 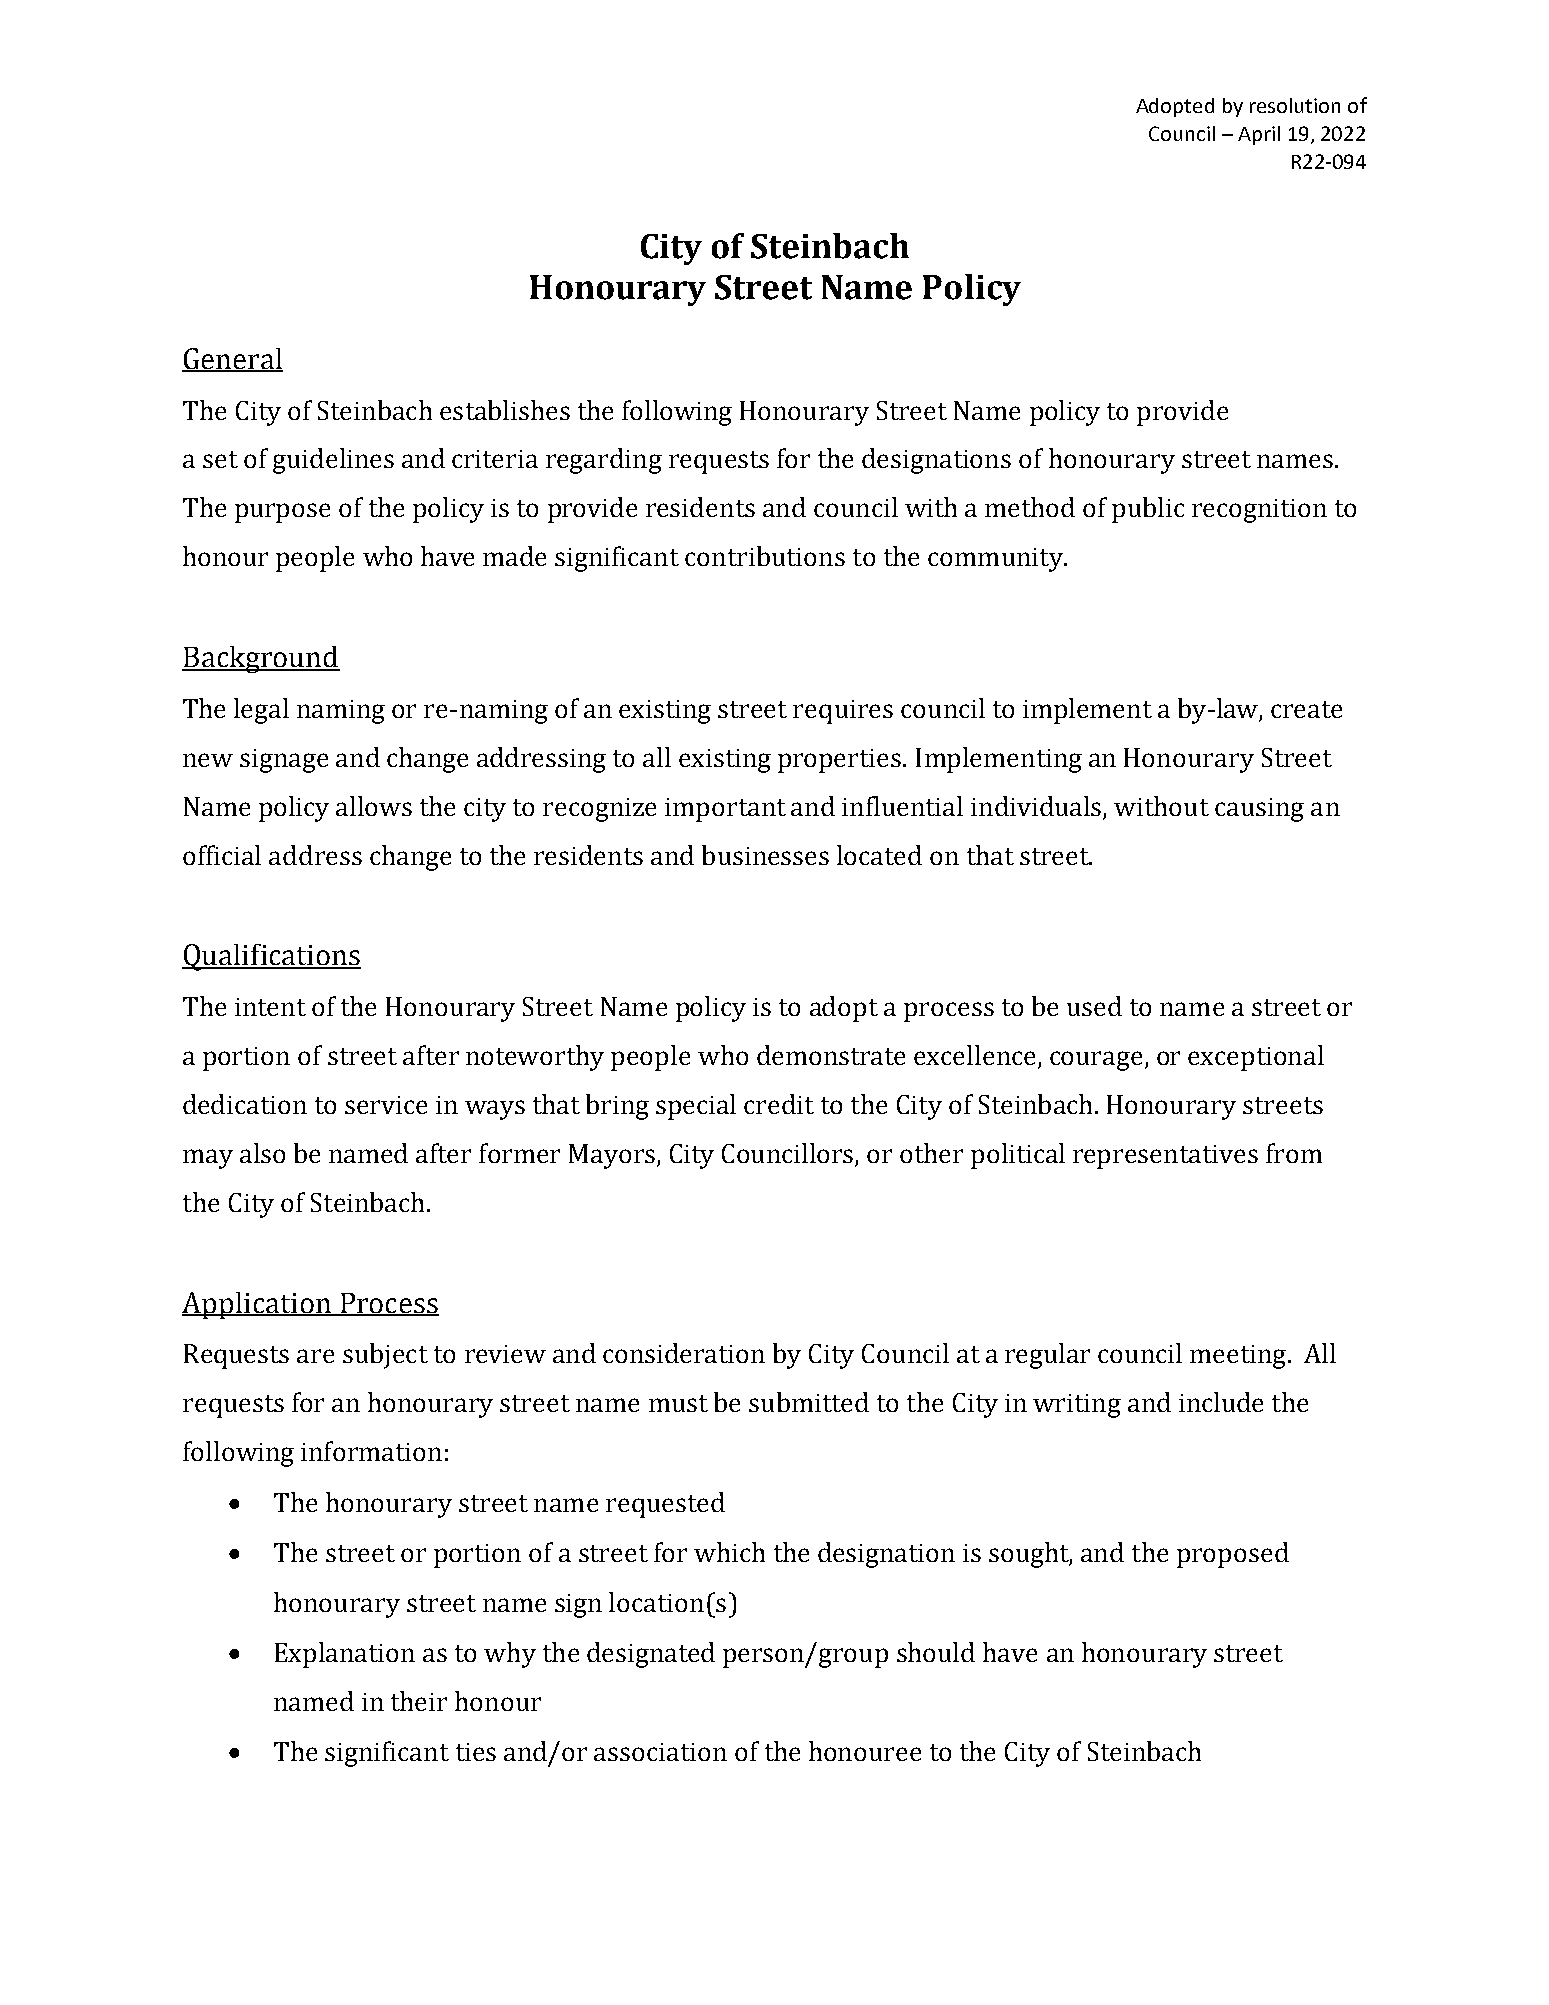 What do you see at coordinates (779, 1104) in the document?
I see `credit` at bounding box center [779, 1104].
